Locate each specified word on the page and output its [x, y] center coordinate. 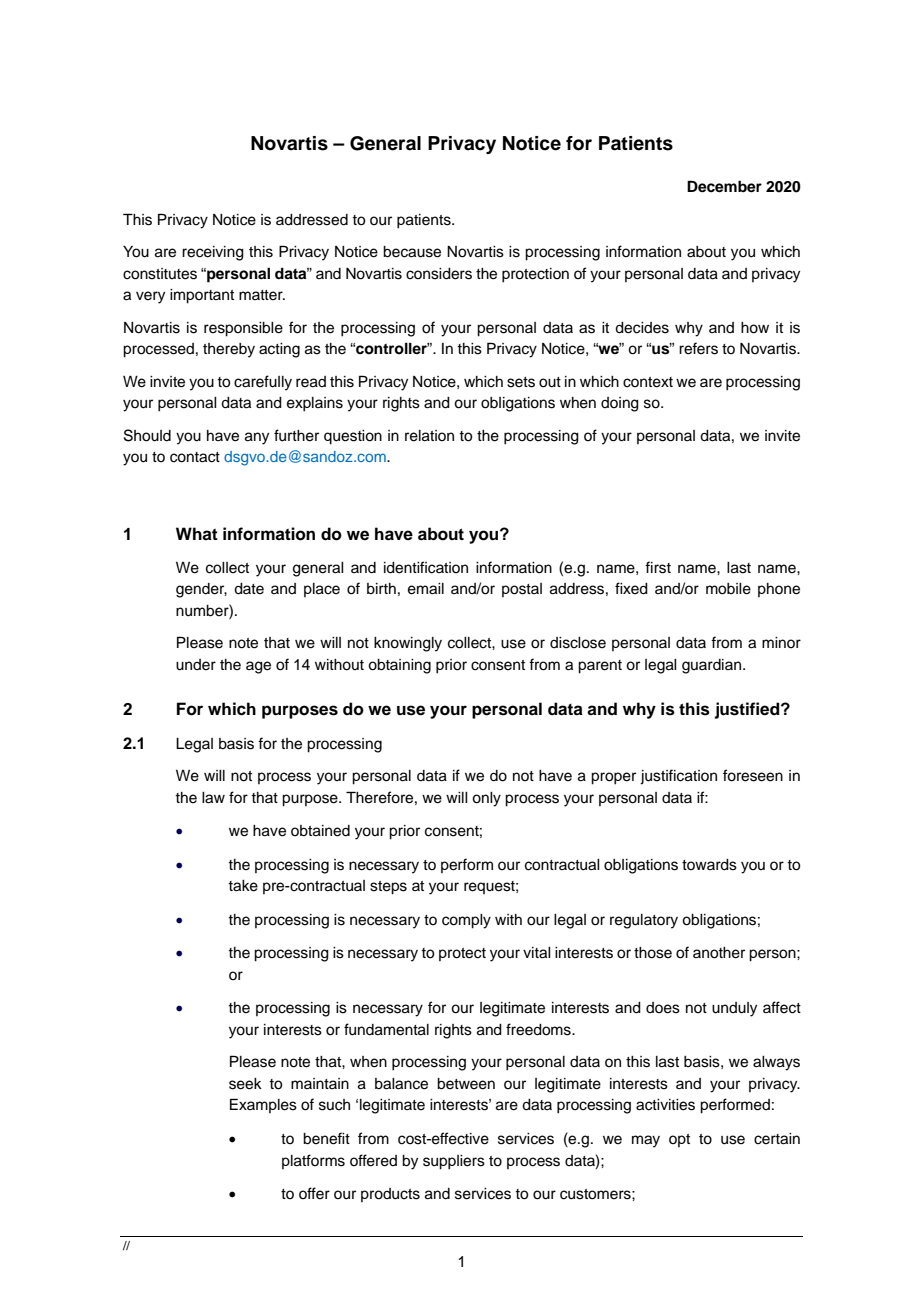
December [724, 186]
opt [679, 1140]
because [412, 252]
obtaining [399, 666]
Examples [263, 1105]
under [196, 665]
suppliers [454, 1162]
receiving [213, 253]
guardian [713, 666]
